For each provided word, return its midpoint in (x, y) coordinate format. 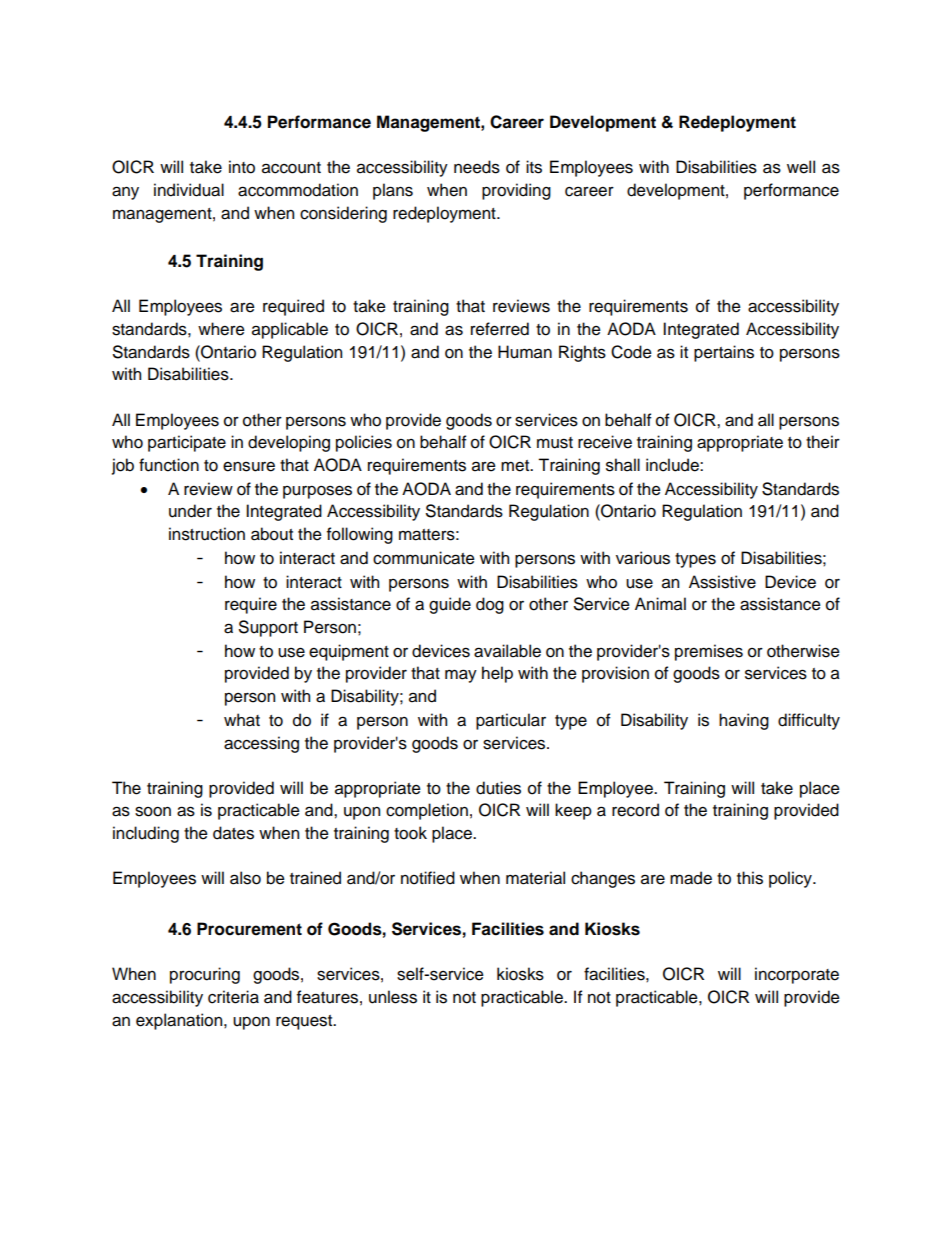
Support (268, 628)
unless (393, 997)
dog (490, 605)
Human (525, 352)
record (635, 810)
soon (153, 812)
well (801, 167)
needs (477, 167)
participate (187, 443)
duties (498, 788)
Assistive (722, 582)
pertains (724, 353)
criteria (233, 997)
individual (189, 190)
